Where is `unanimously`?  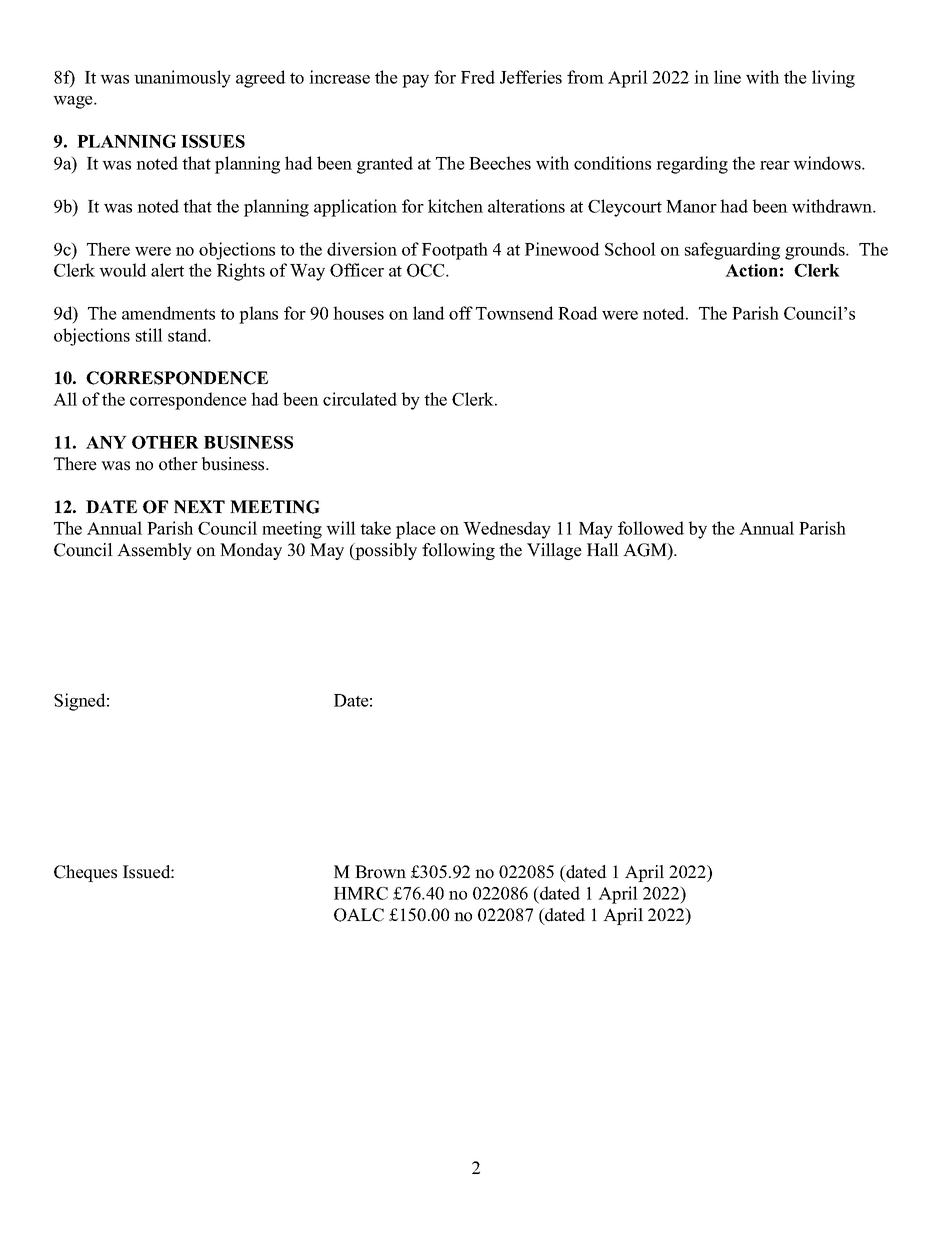 unanimously is located at coordinates (182, 79).
